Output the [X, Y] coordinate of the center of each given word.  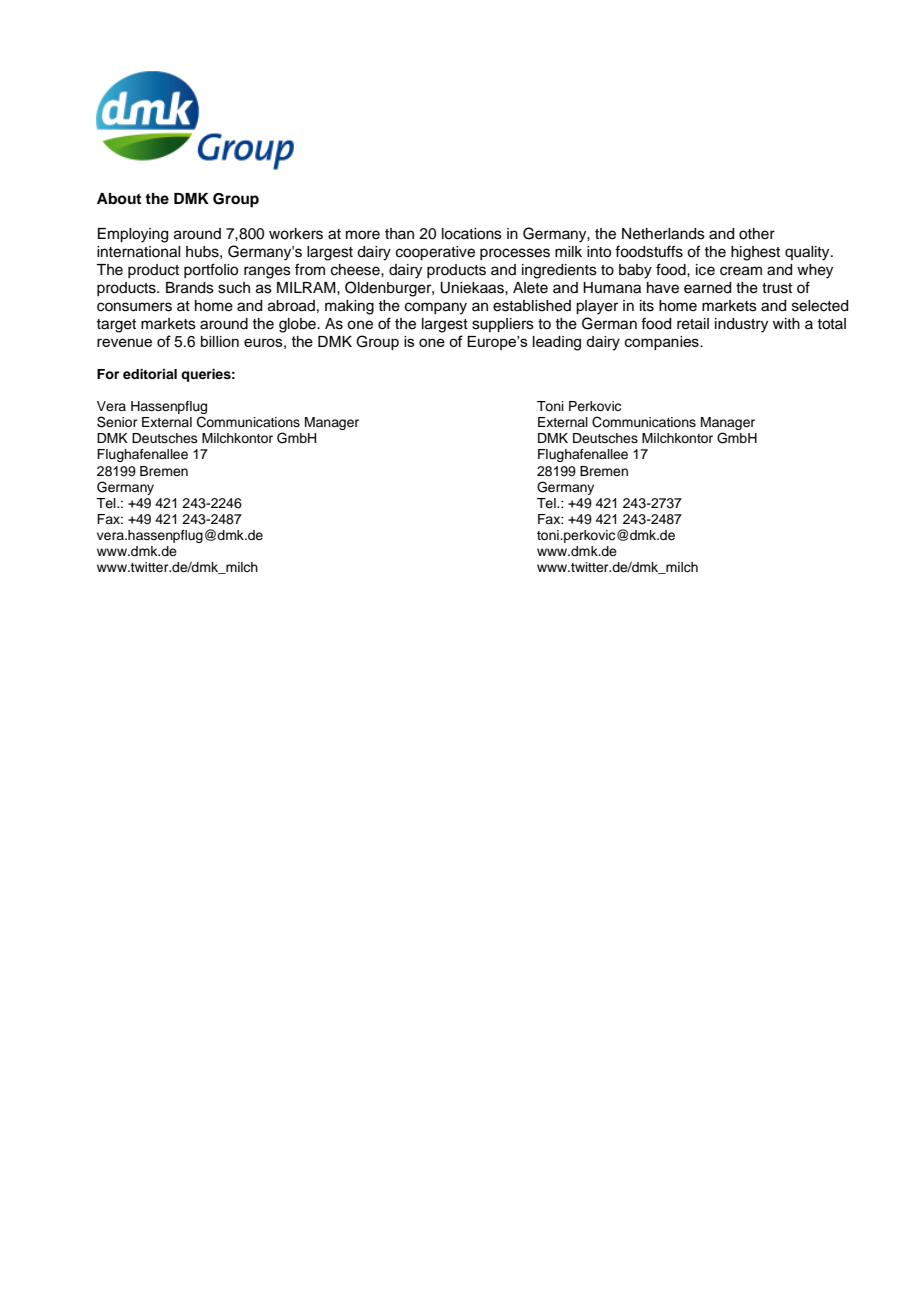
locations [472, 234]
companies [663, 343]
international [138, 252]
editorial [150, 374]
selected [820, 306]
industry [741, 325]
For [108, 374]
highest [755, 253]
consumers [134, 307]
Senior [117, 422]
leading [557, 343]
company [436, 308]
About [119, 198]
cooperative [435, 253]
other [757, 234]
